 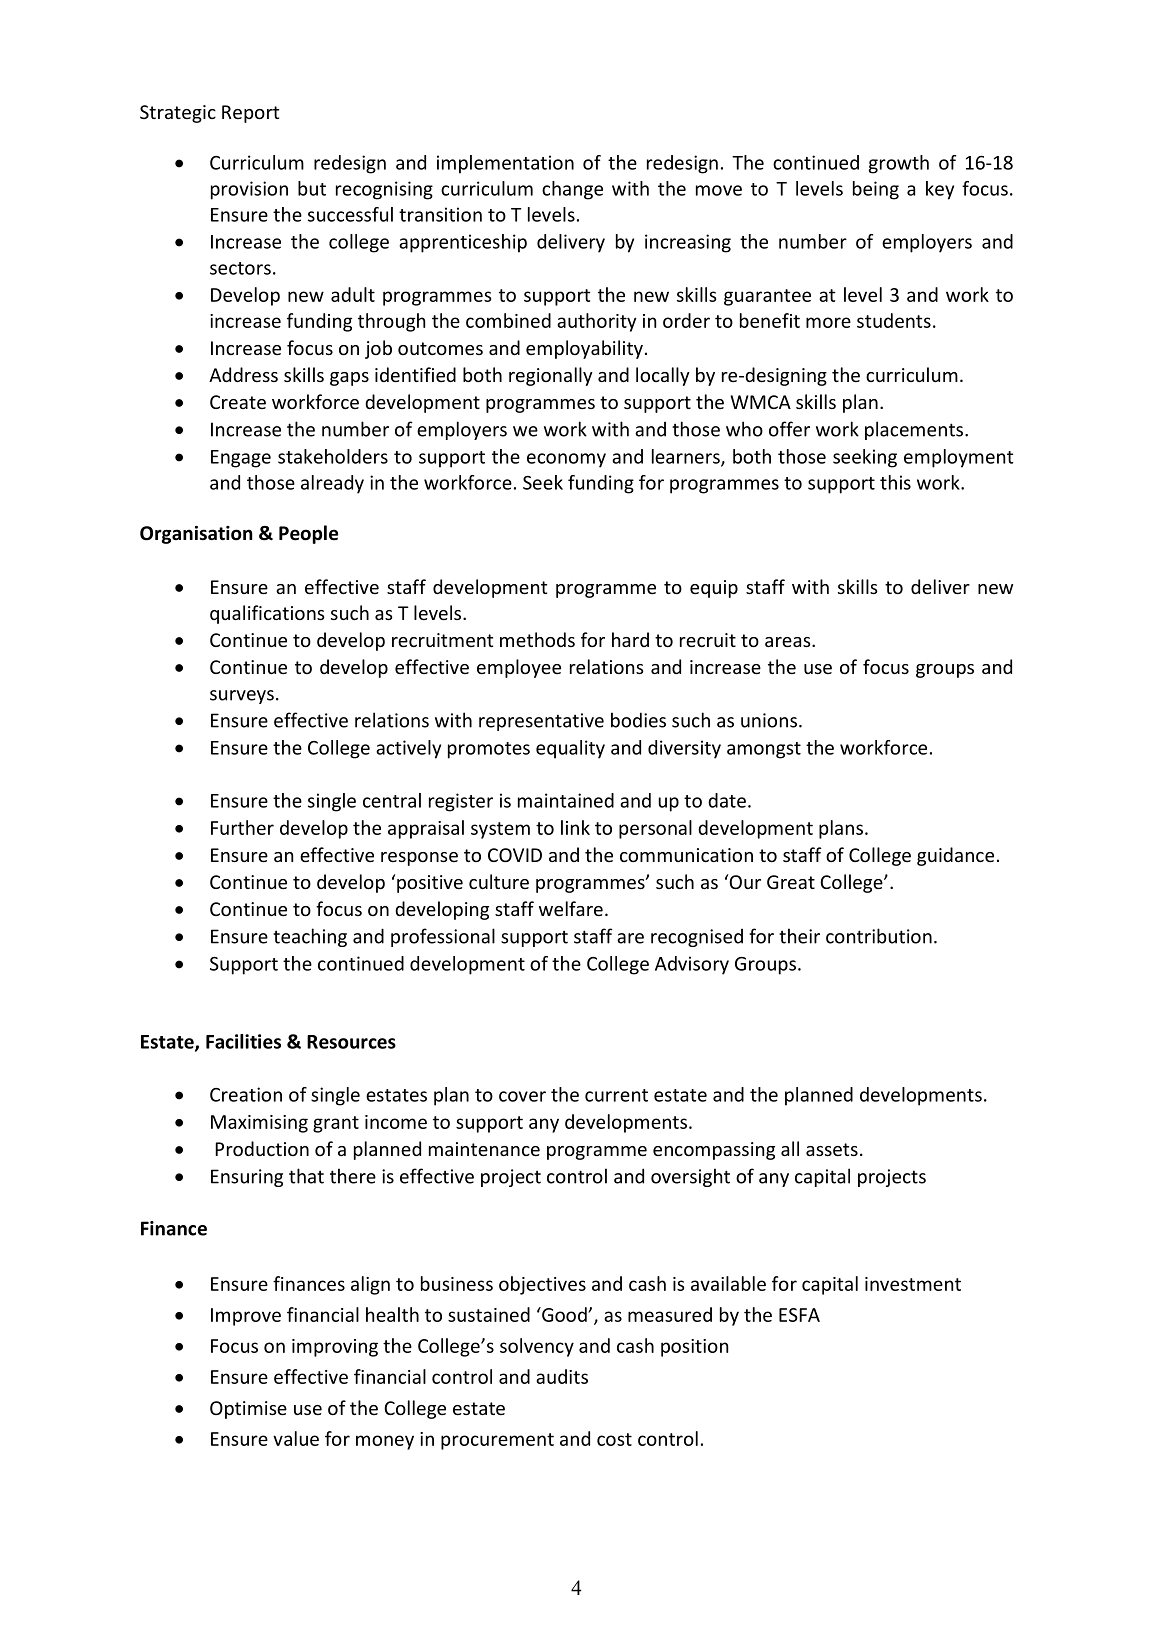 What do you see at coordinates (562, 1376) in the screenshot?
I see `audits` at bounding box center [562, 1376].
